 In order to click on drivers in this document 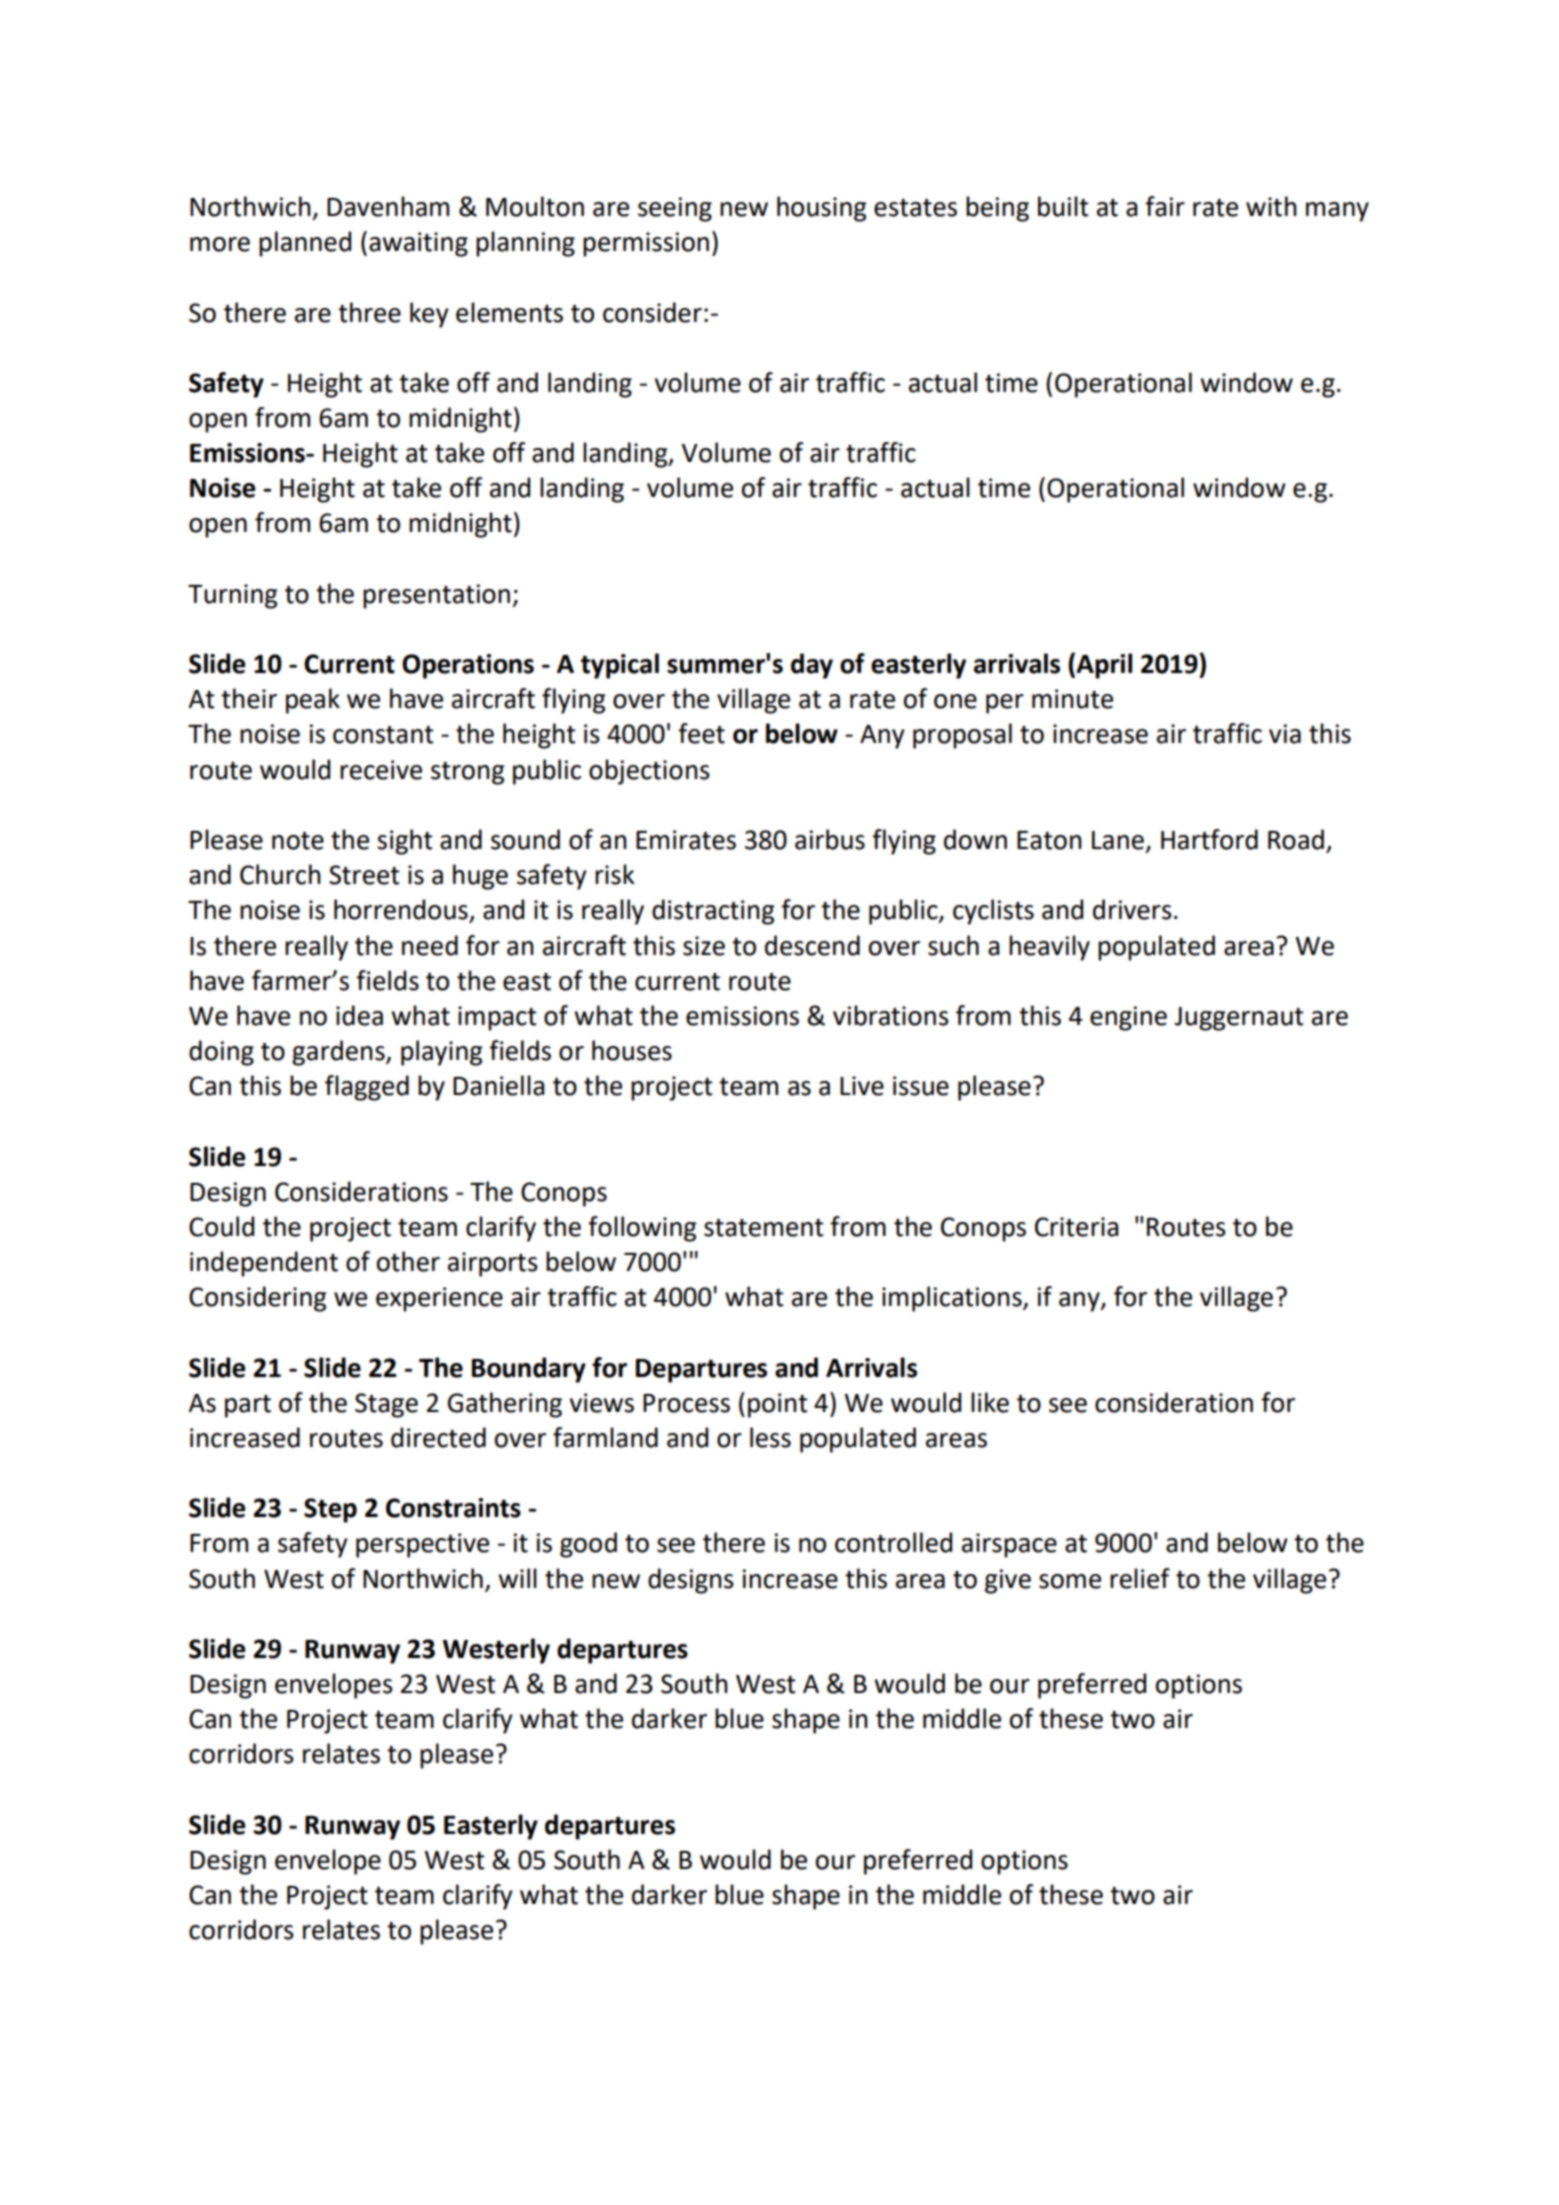, I will do `click(1132, 909)`.
